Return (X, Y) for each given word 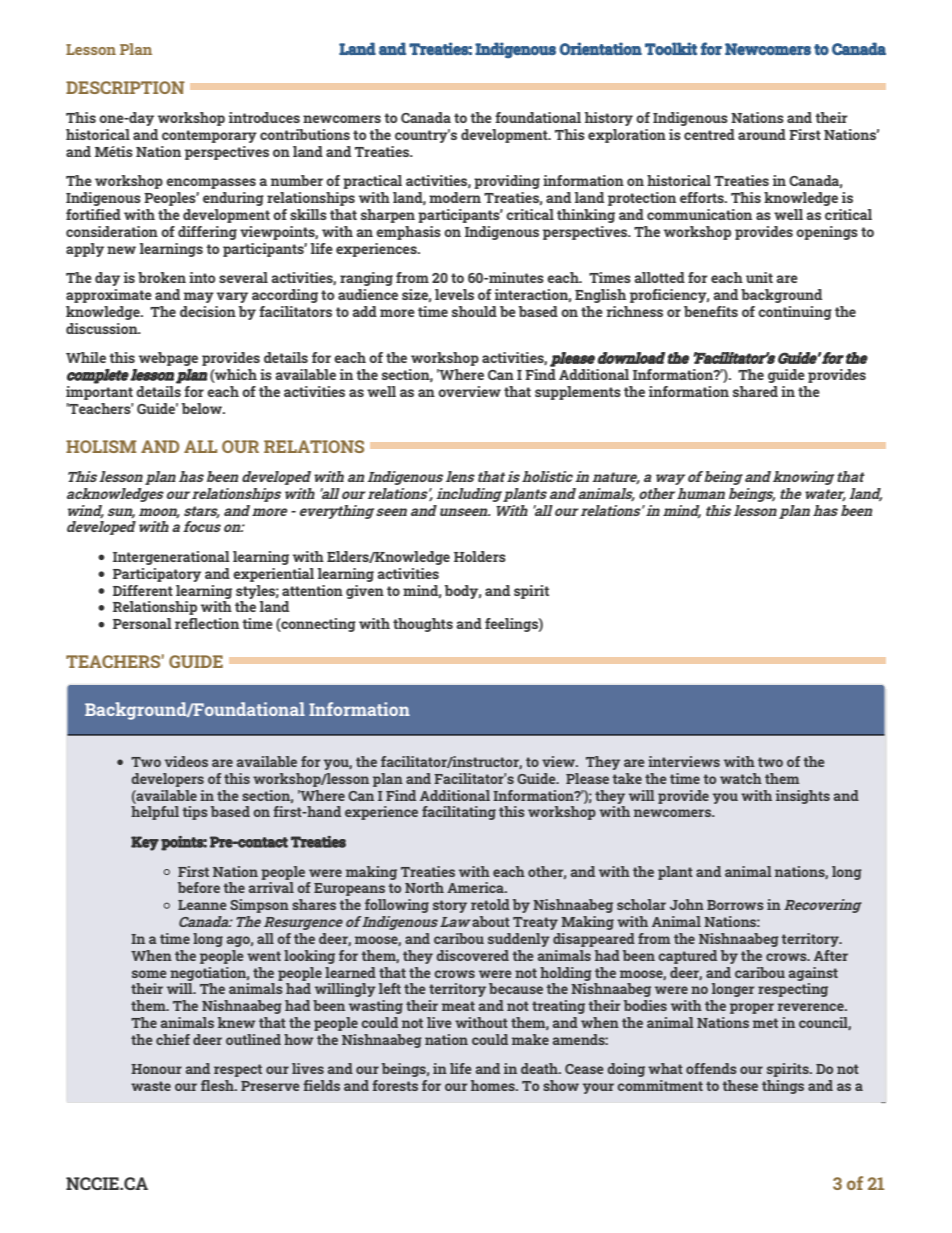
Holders (480, 556)
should (474, 311)
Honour (156, 1069)
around (762, 134)
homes (494, 1085)
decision (208, 311)
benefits (711, 311)
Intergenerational (171, 558)
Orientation (600, 48)
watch (741, 778)
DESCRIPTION (125, 87)
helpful (155, 813)
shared (755, 391)
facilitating (459, 813)
